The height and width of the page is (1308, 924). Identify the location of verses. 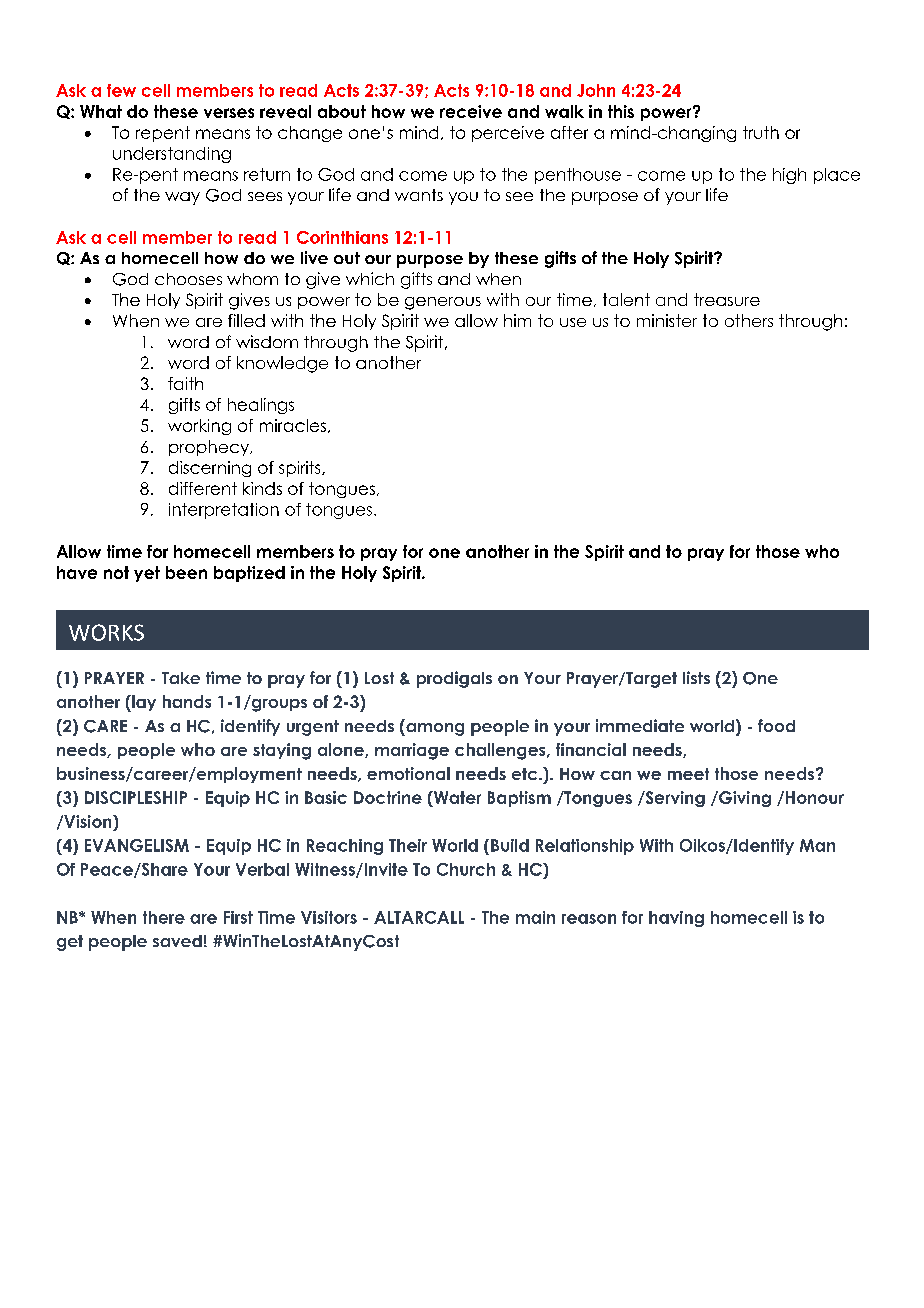
(229, 113).
